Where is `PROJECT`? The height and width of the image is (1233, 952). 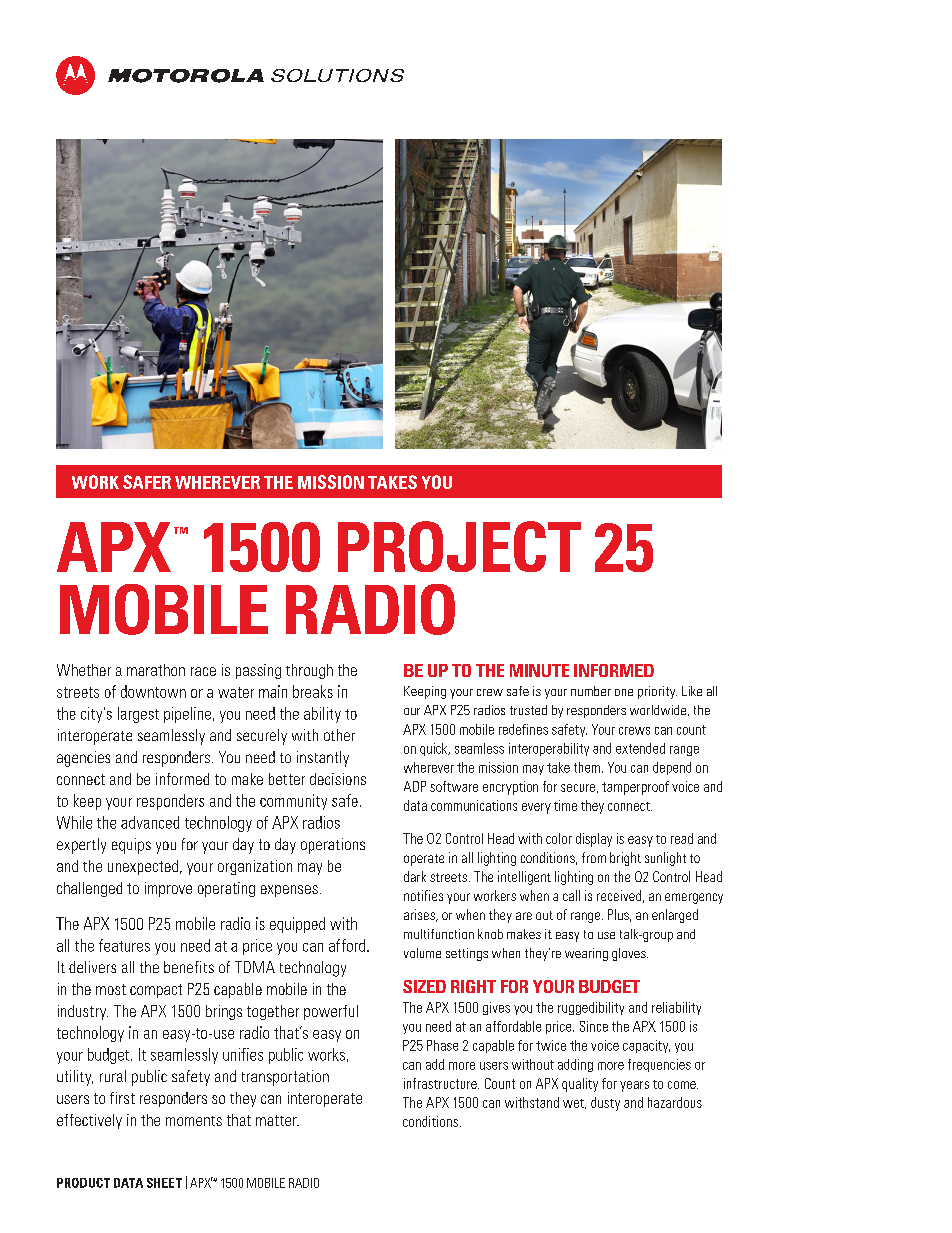 PROJECT is located at coordinates (459, 546).
